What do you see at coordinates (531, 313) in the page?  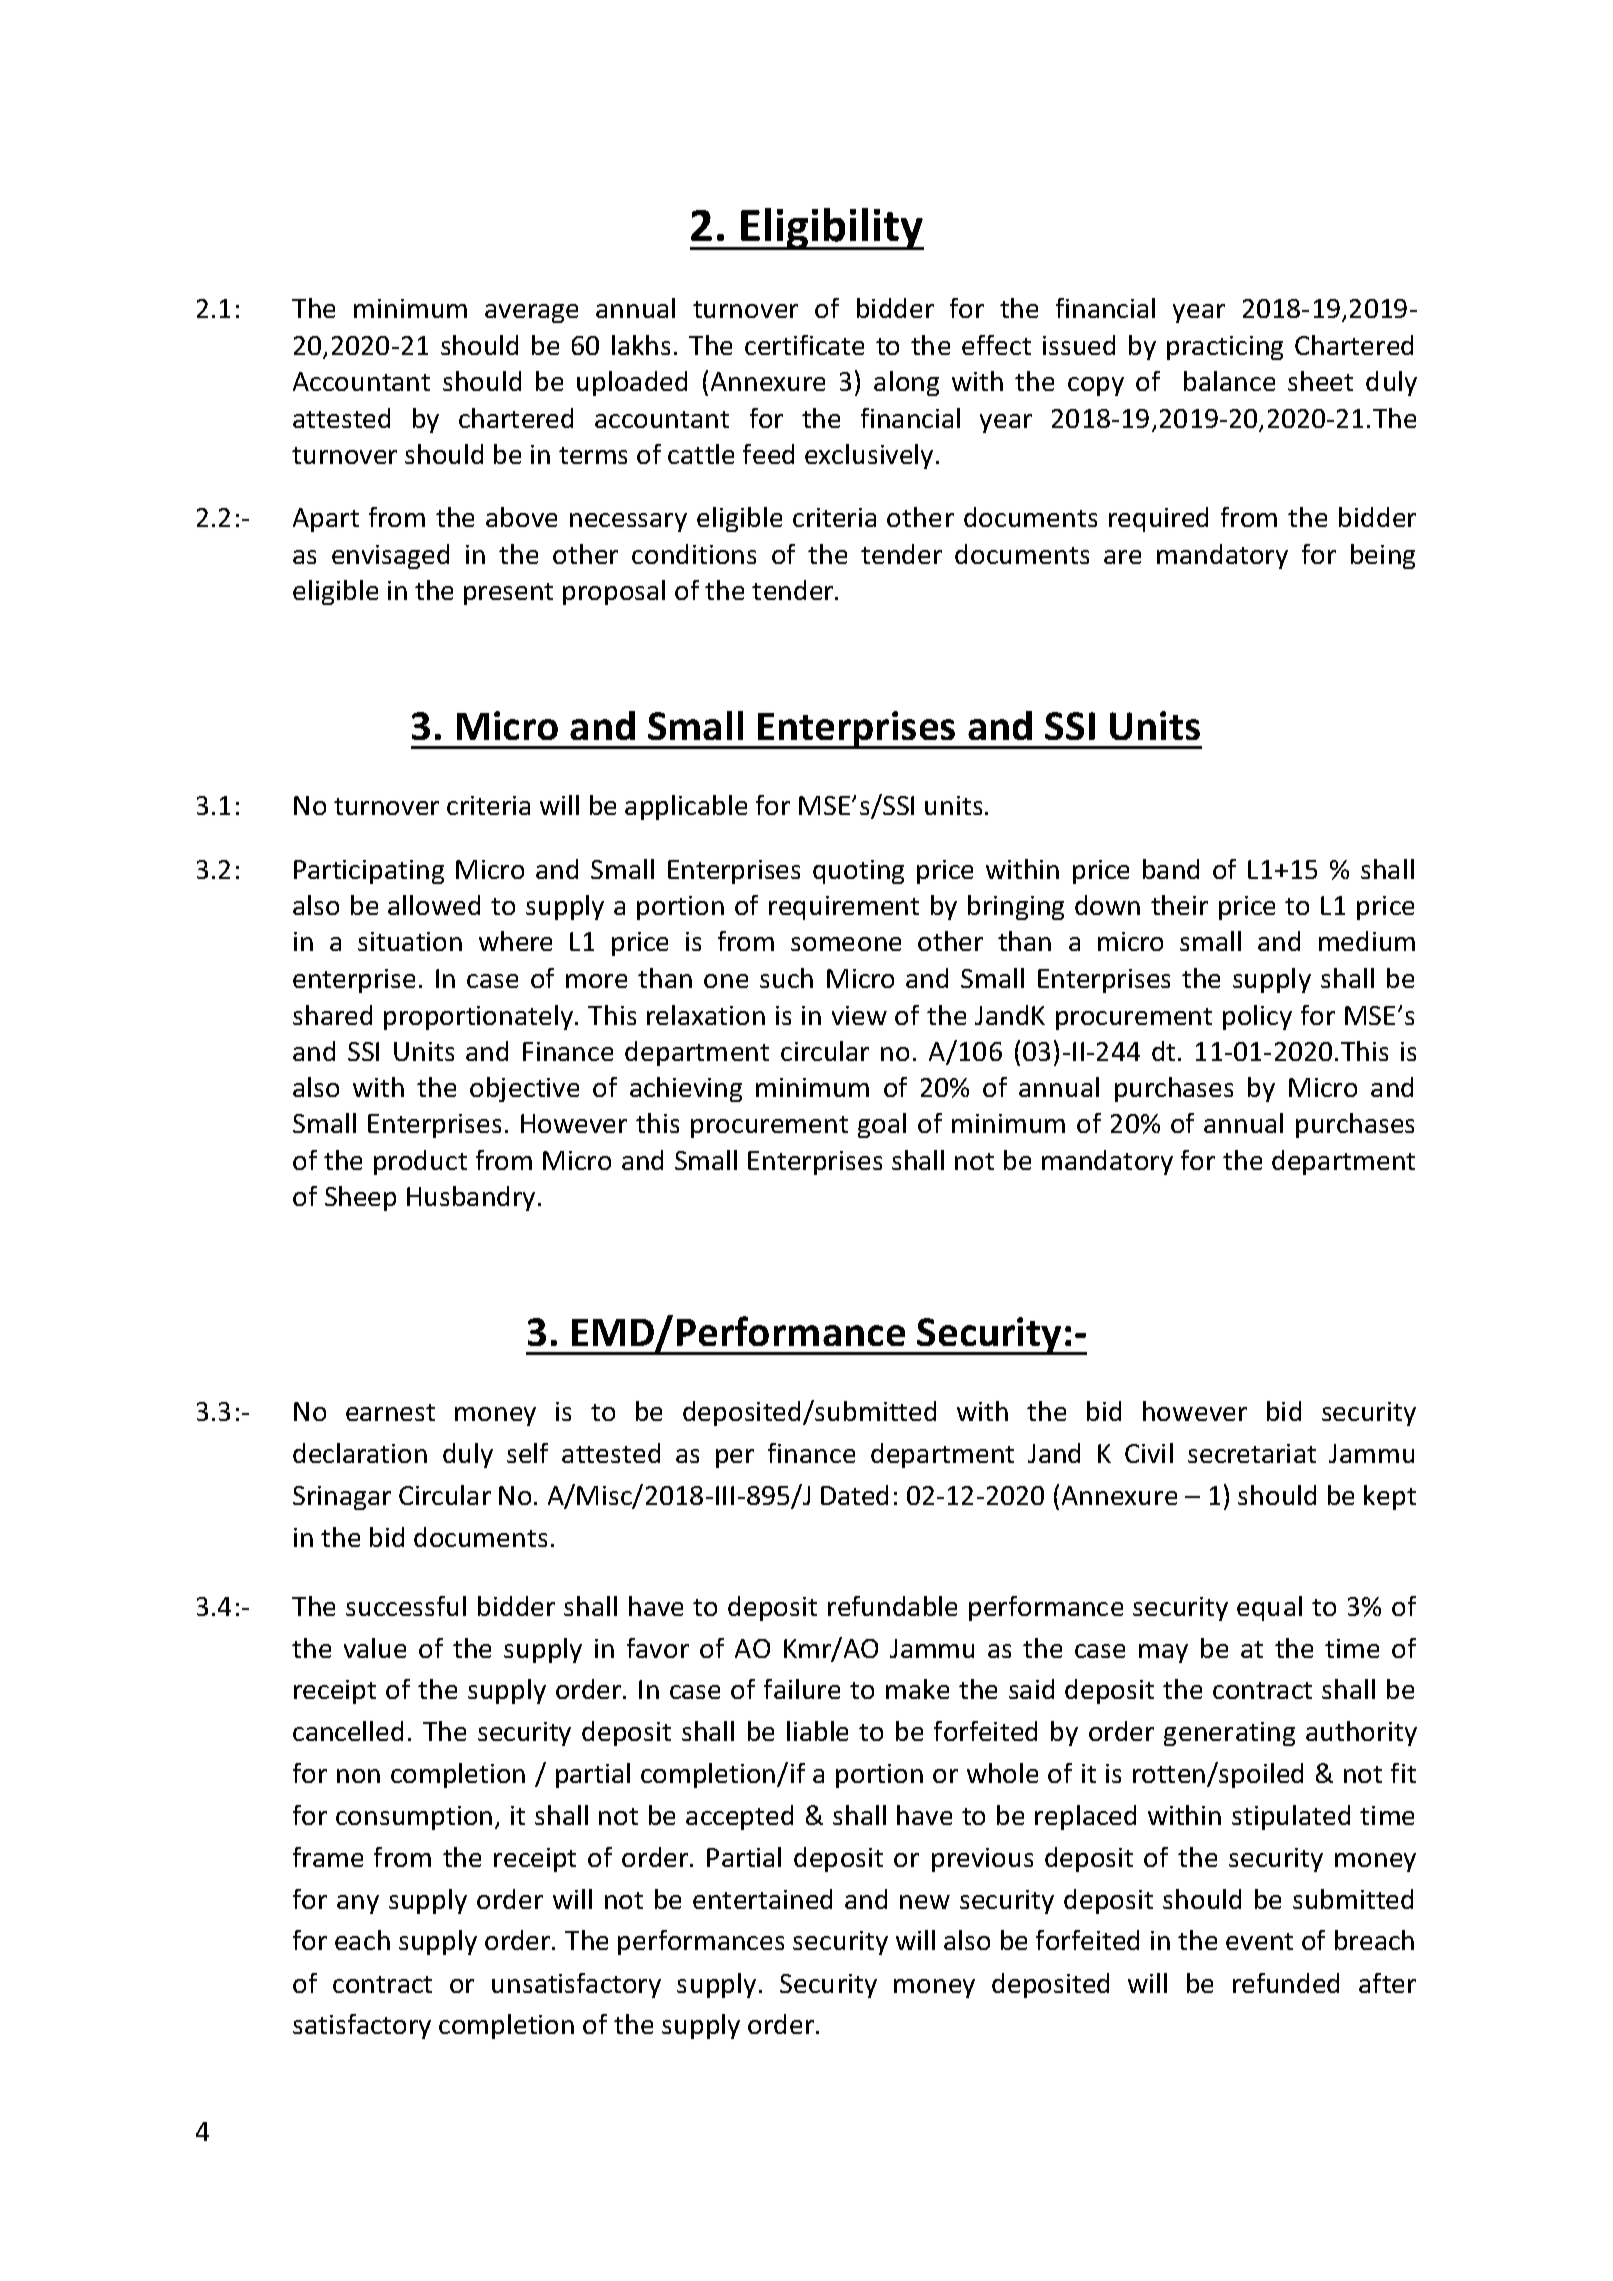 I see `average` at bounding box center [531, 313].
